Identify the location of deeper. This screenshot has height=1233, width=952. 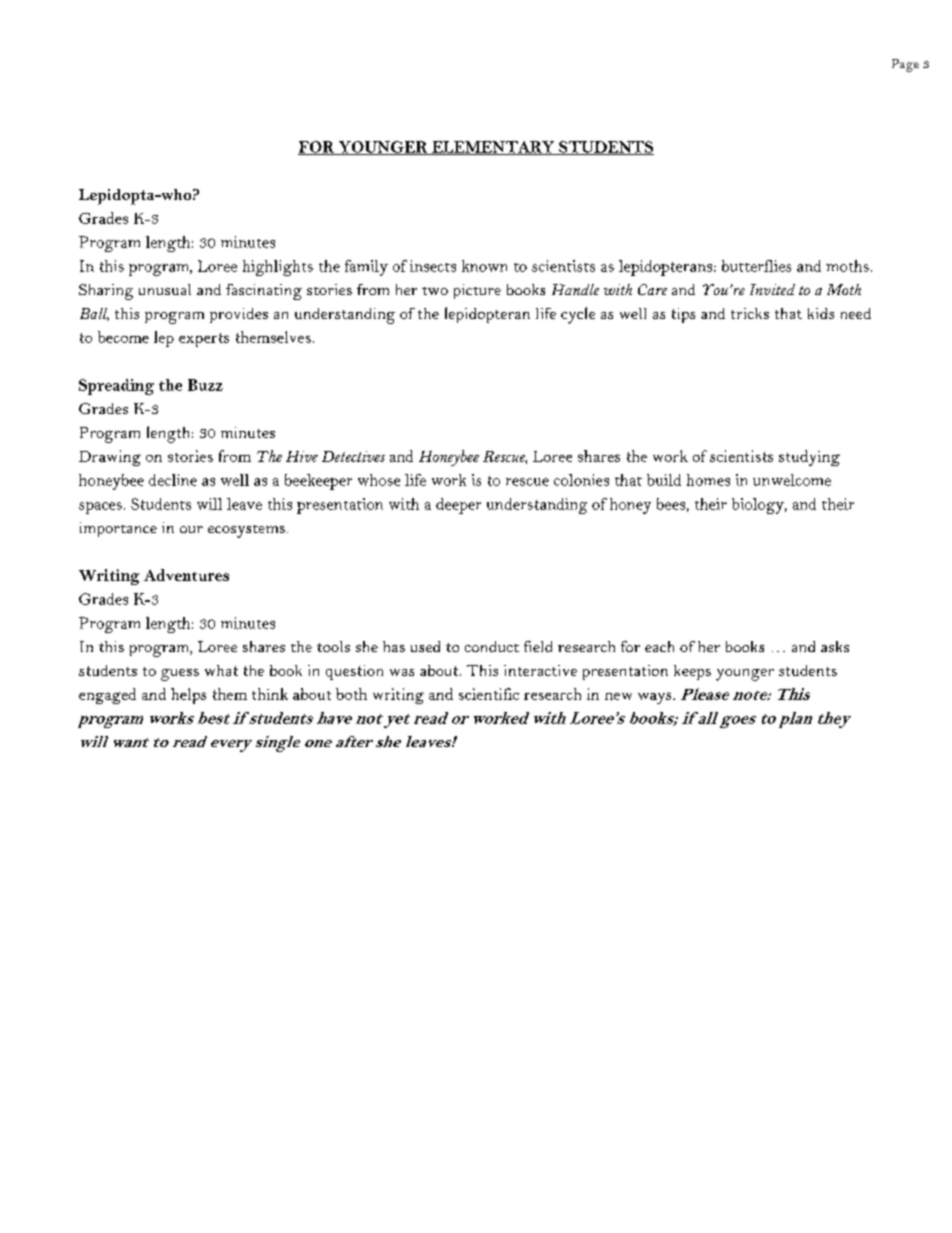
(458, 506).
